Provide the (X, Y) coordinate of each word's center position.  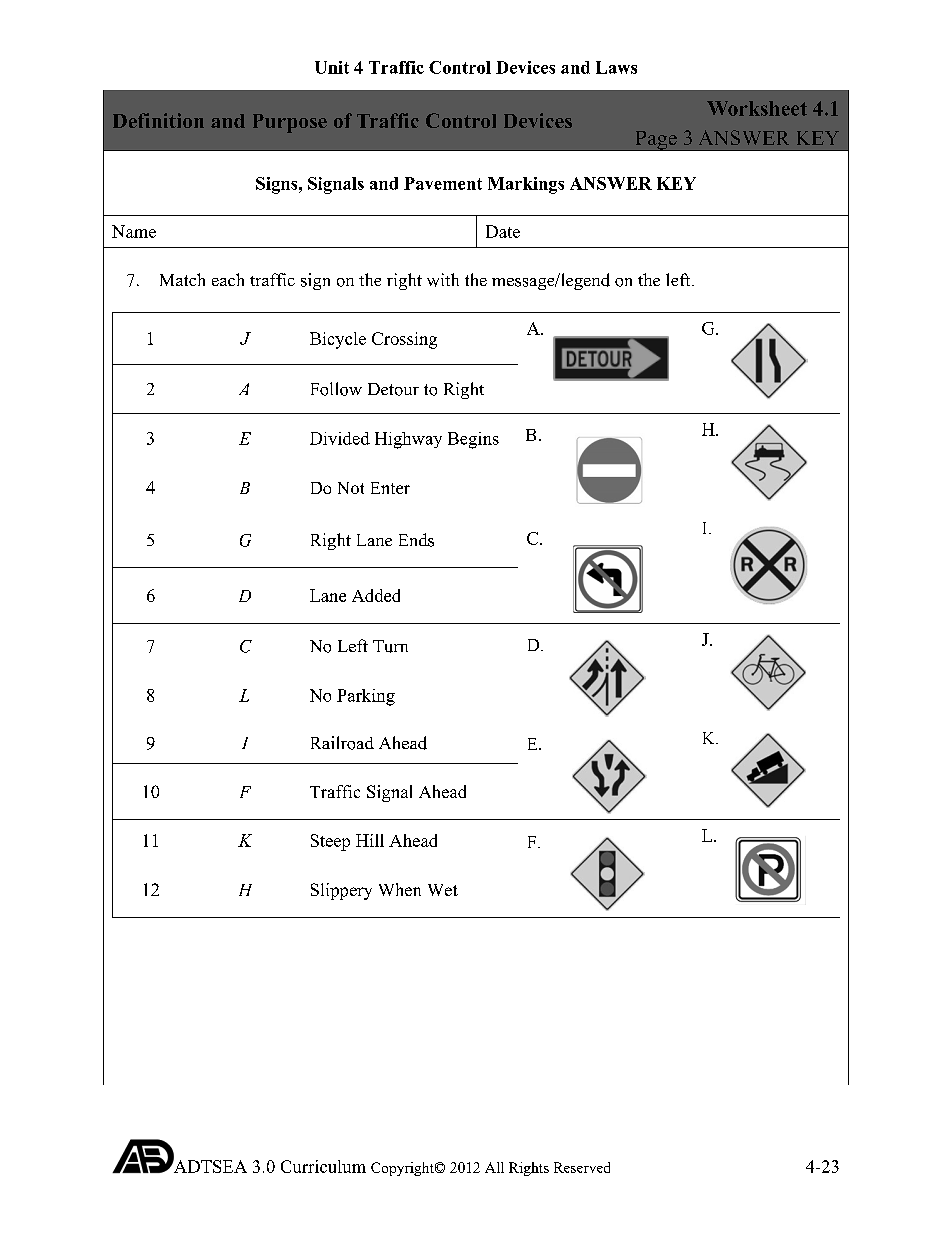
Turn (390, 646)
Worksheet (757, 108)
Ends (416, 540)
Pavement (443, 183)
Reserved (582, 1167)
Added (376, 595)
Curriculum (323, 1166)
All (494, 1167)
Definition (158, 120)
